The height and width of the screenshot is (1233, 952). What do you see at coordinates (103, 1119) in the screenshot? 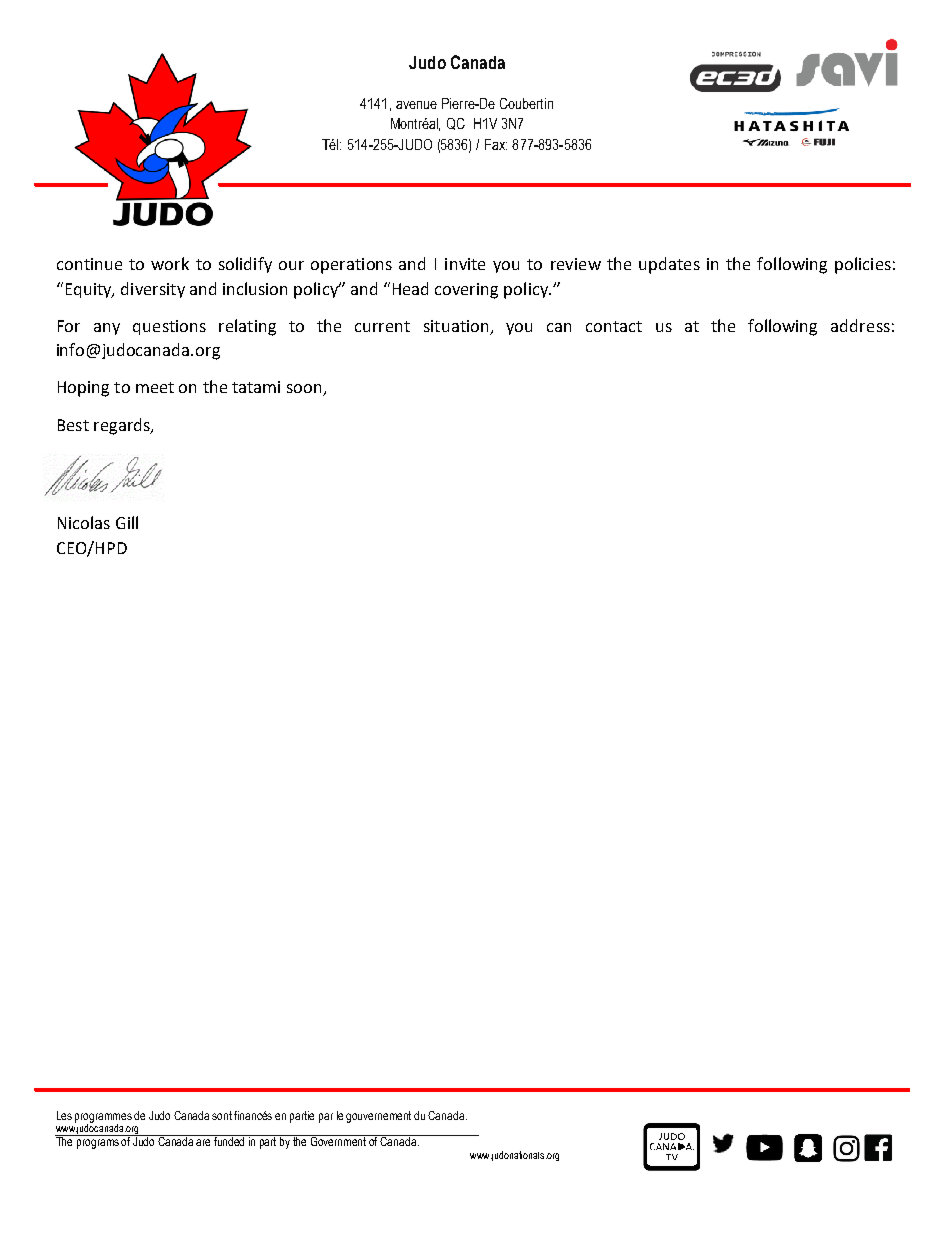
I see `programmes` at bounding box center [103, 1119].
